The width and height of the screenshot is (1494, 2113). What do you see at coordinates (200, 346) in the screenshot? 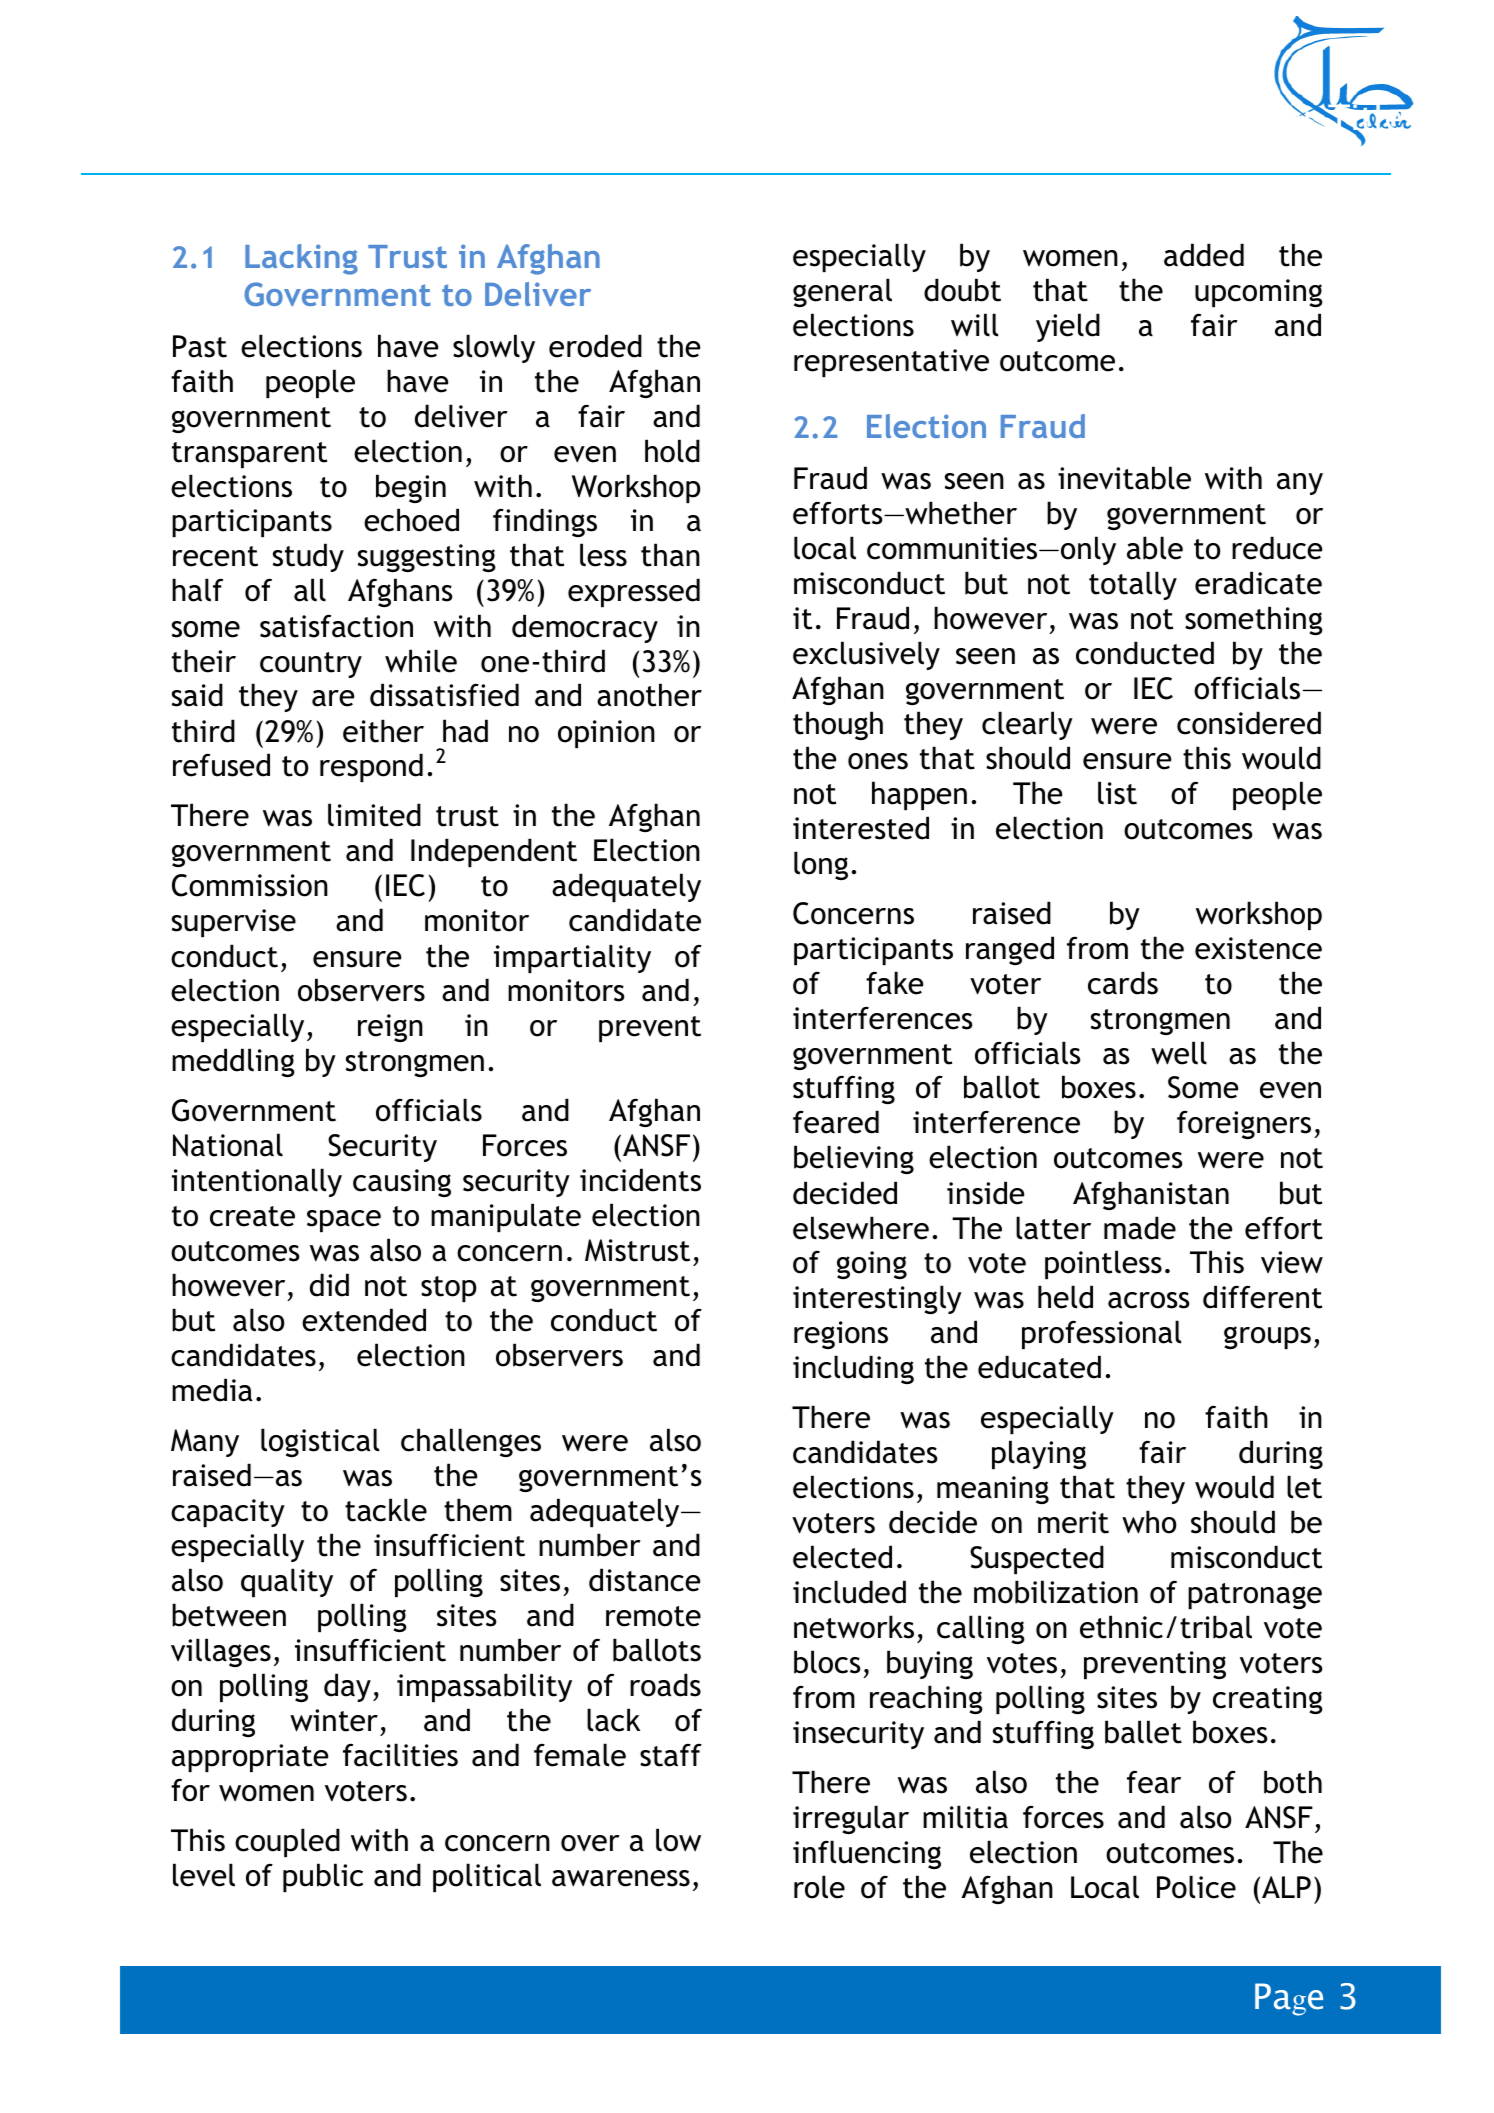
I see `Past` at bounding box center [200, 346].
